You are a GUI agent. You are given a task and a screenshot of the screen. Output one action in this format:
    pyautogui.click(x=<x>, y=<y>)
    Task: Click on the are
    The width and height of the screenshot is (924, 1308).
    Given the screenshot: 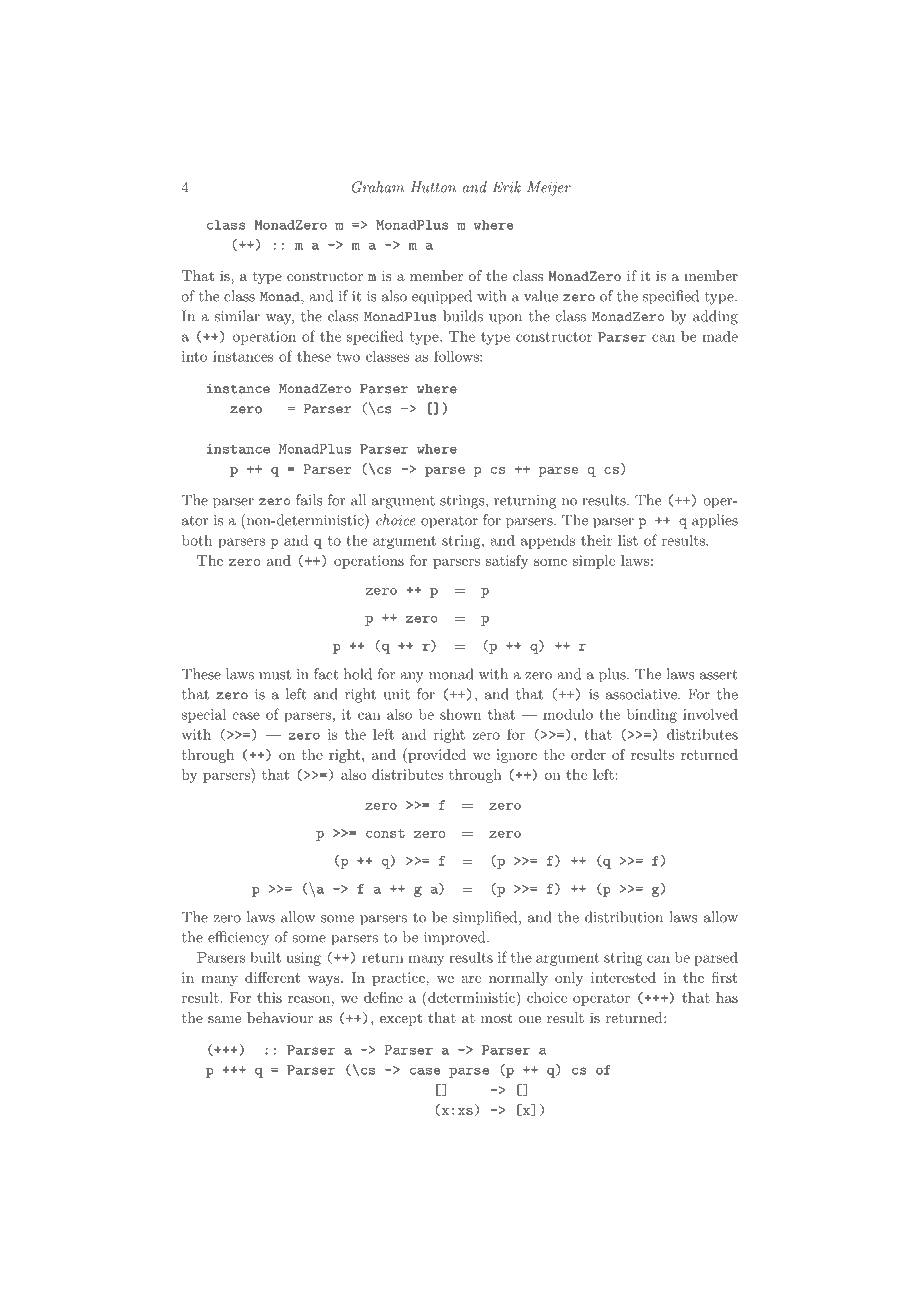 What is the action you would take?
    pyautogui.click(x=471, y=979)
